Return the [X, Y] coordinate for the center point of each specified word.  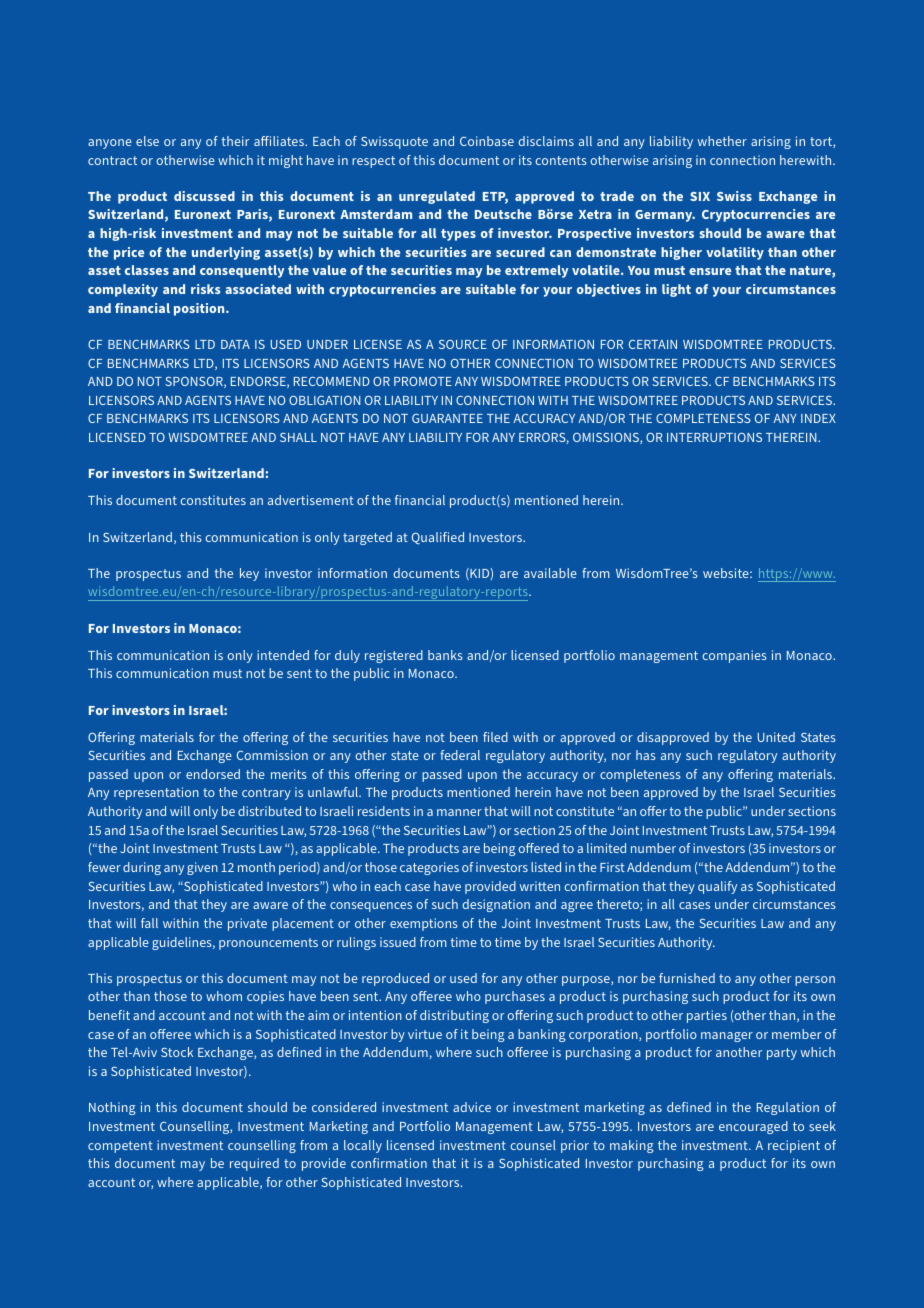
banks [445, 655]
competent [120, 1147]
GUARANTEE [447, 418]
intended [283, 655]
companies [734, 656]
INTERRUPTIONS [714, 437]
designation [496, 905]
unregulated [437, 197]
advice [472, 1107]
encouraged [753, 1127]
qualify [717, 887]
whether [722, 141]
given [202, 868]
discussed [204, 196]
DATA [235, 344]
